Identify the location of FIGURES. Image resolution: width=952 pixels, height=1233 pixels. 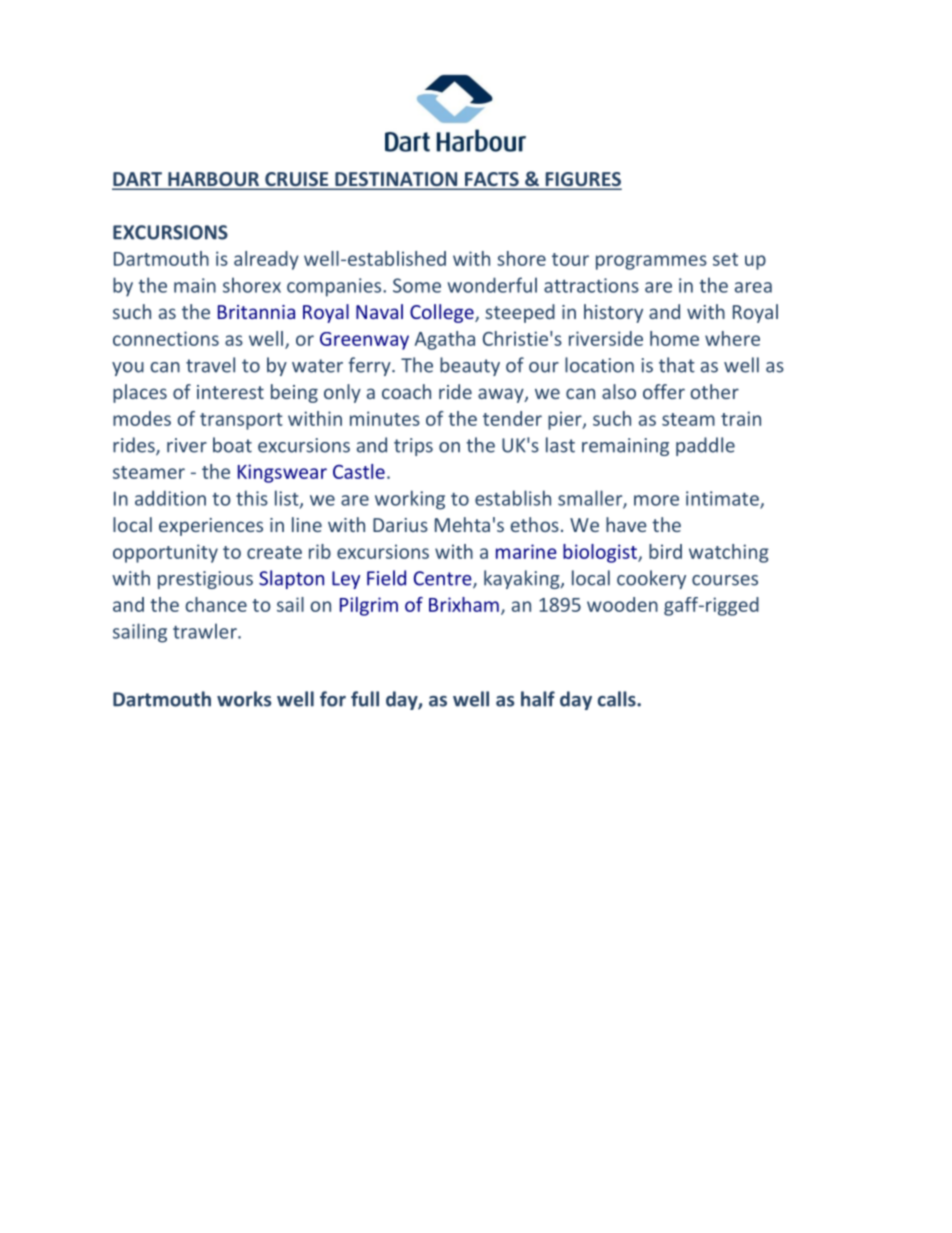
(582, 180).
